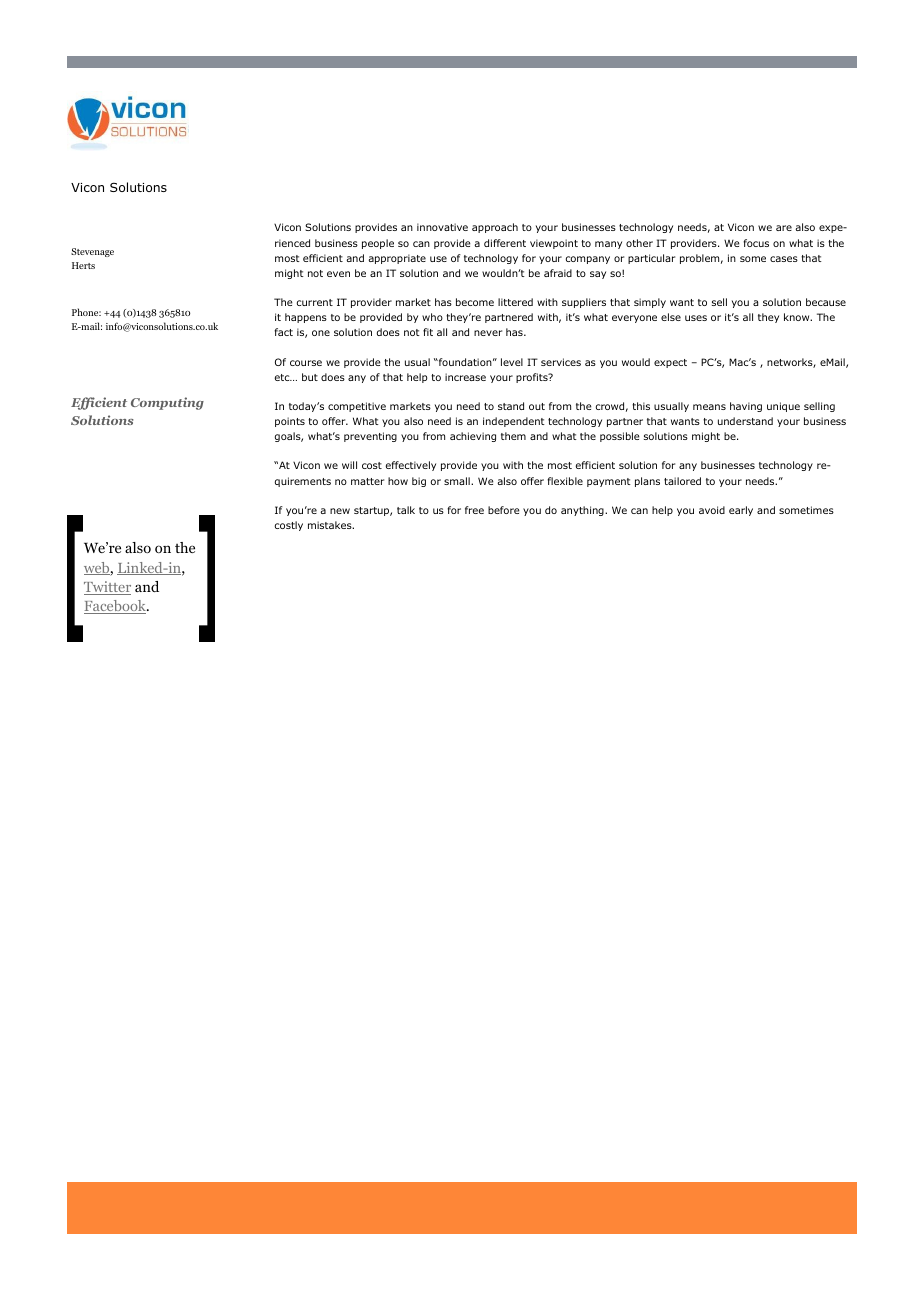  What do you see at coordinates (406, 510) in the screenshot?
I see `talk` at bounding box center [406, 510].
